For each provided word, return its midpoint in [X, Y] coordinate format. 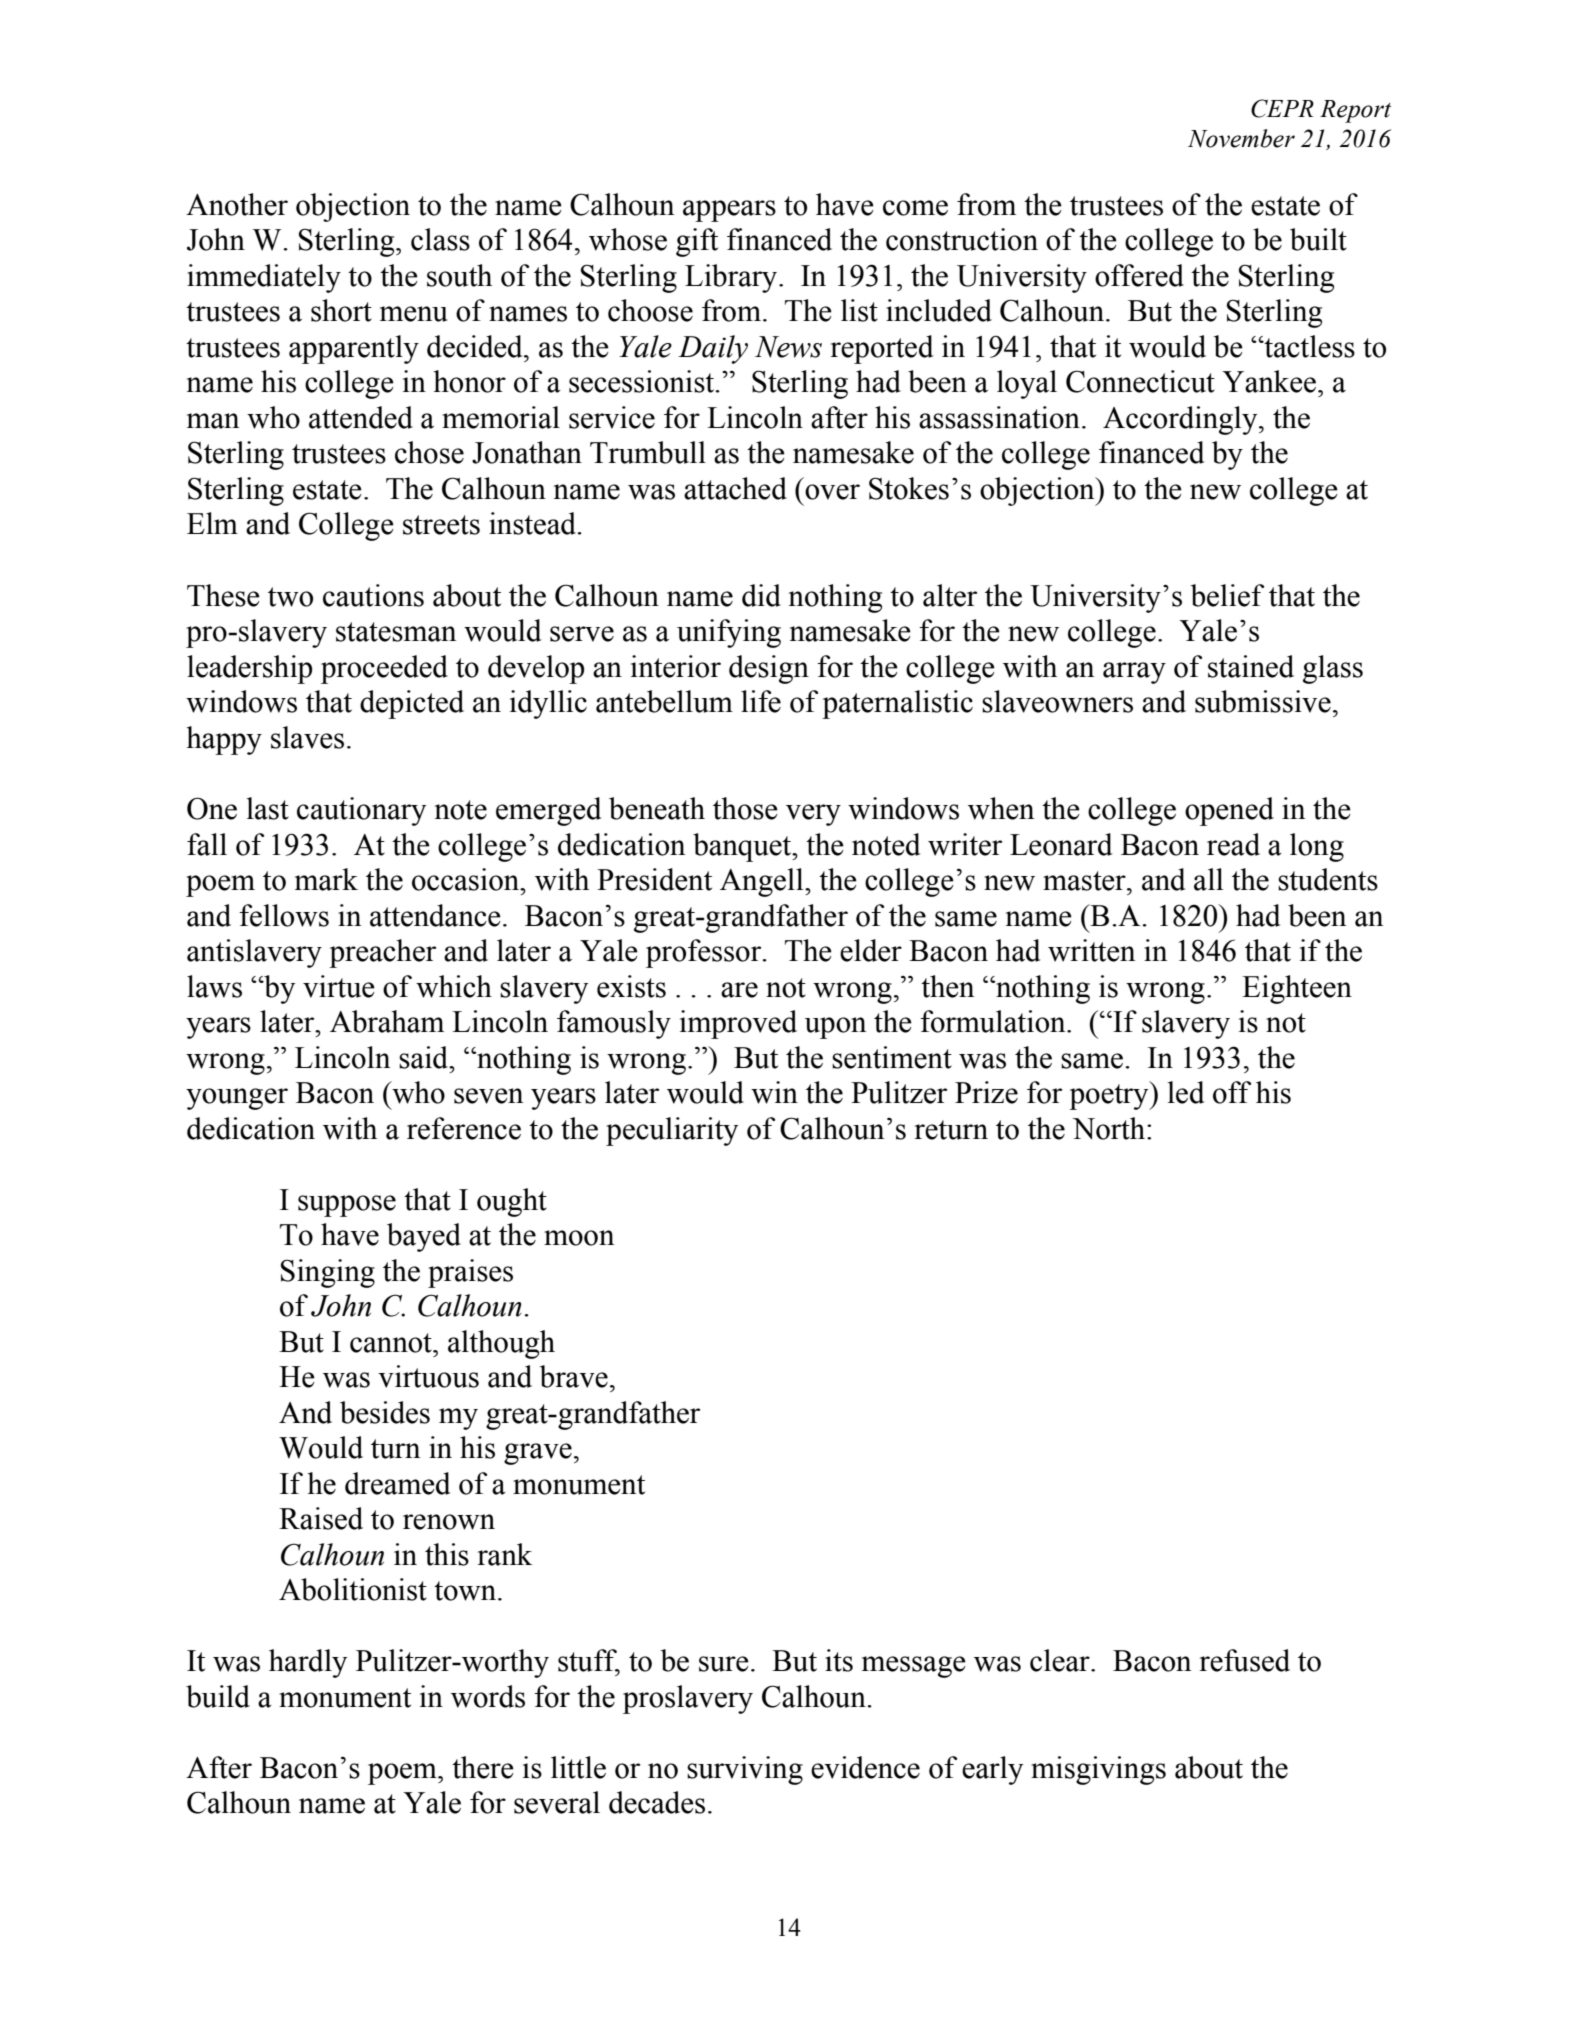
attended [361, 417]
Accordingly [1181, 420]
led [1186, 1092]
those [745, 808]
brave [574, 1376]
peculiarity [672, 1131]
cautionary [361, 811]
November [1241, 138]
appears [729, 211]
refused [1244, 1660]
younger [237, 1099]
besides [385, 1412]
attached [735, 488]
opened [1229, 811]
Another [237, 204]
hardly [308, 1663]
